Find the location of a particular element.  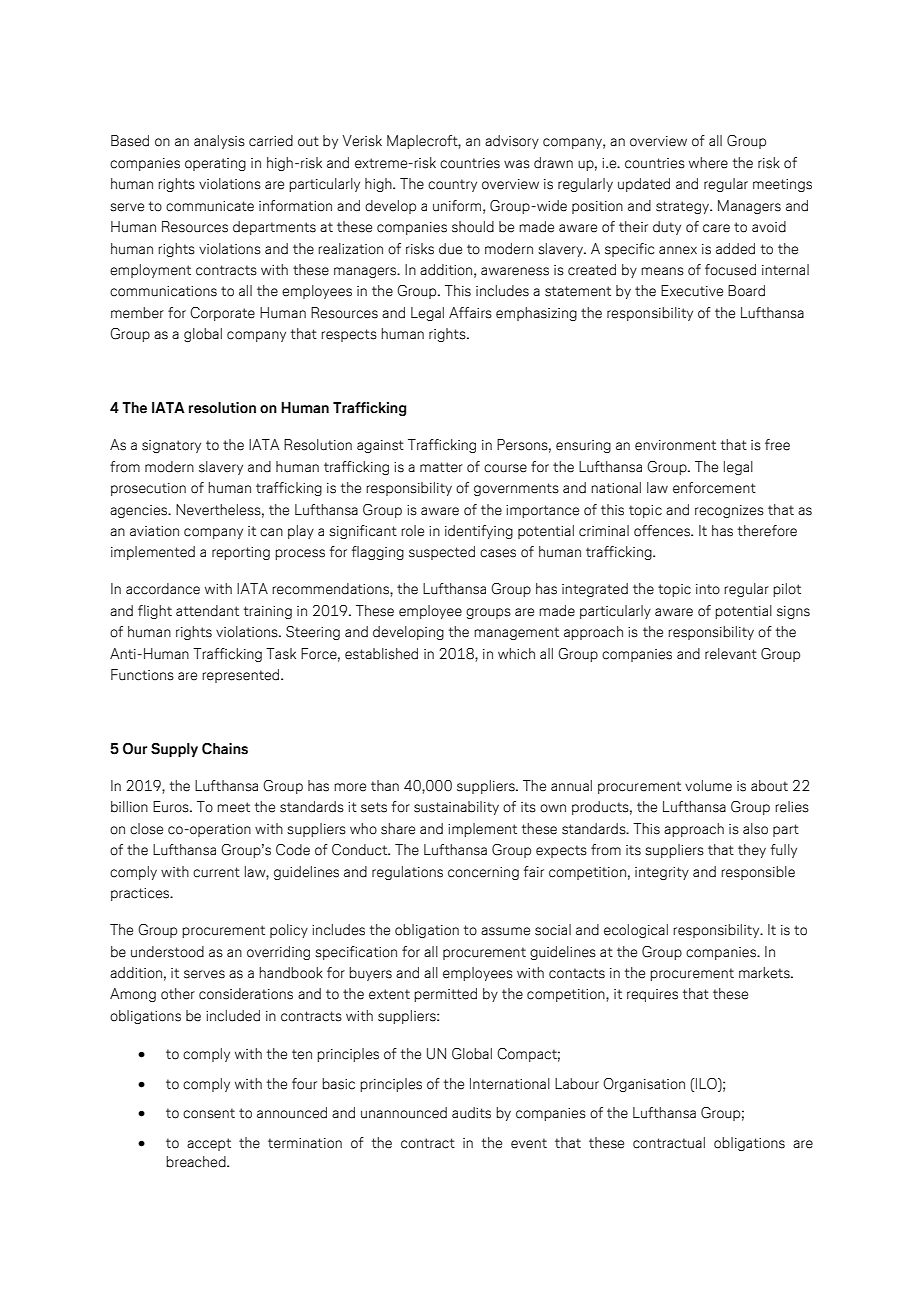

volume is located at coordinates (708, 786).
